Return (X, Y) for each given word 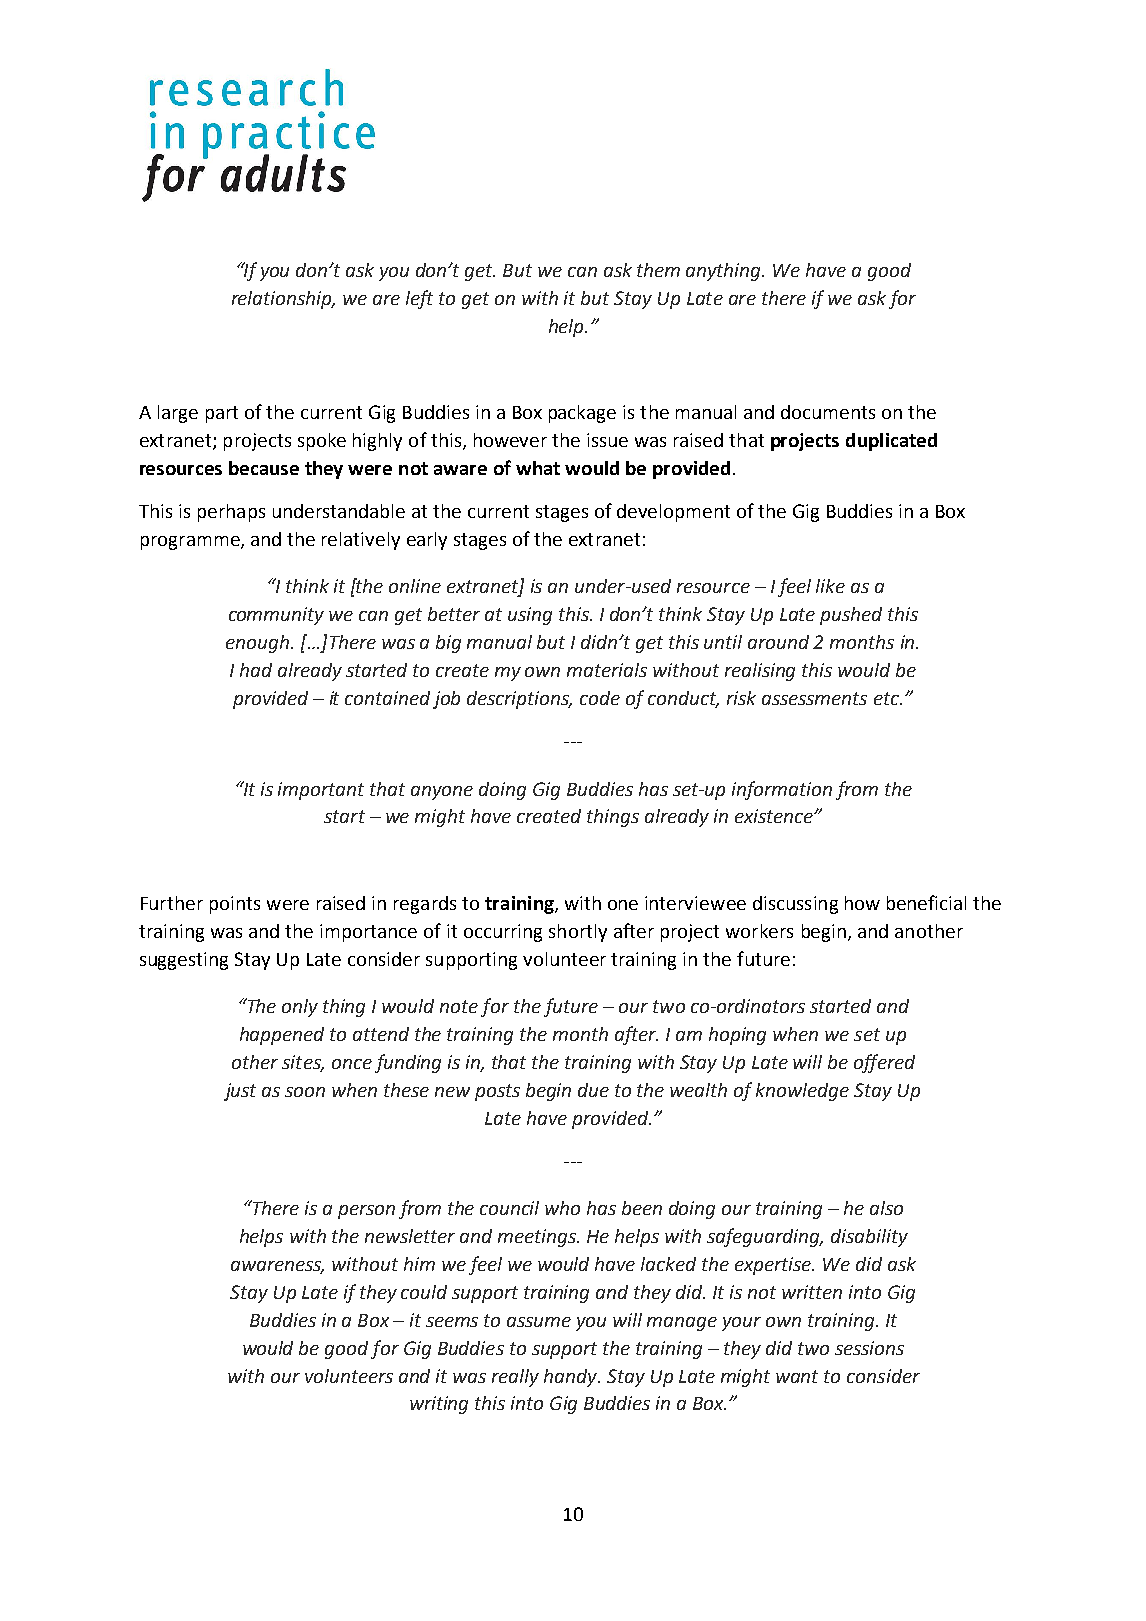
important (321, 791)
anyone (442, 793)
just (240, 1092)
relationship (283, 300)
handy (572, 1378)
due (593, 1090)
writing (439, 1405)
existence (775, 816)
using (530, 616)
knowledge (802, 1092)
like (830, 586)
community (276, 616)
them (658, 270)
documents (828, 412)
